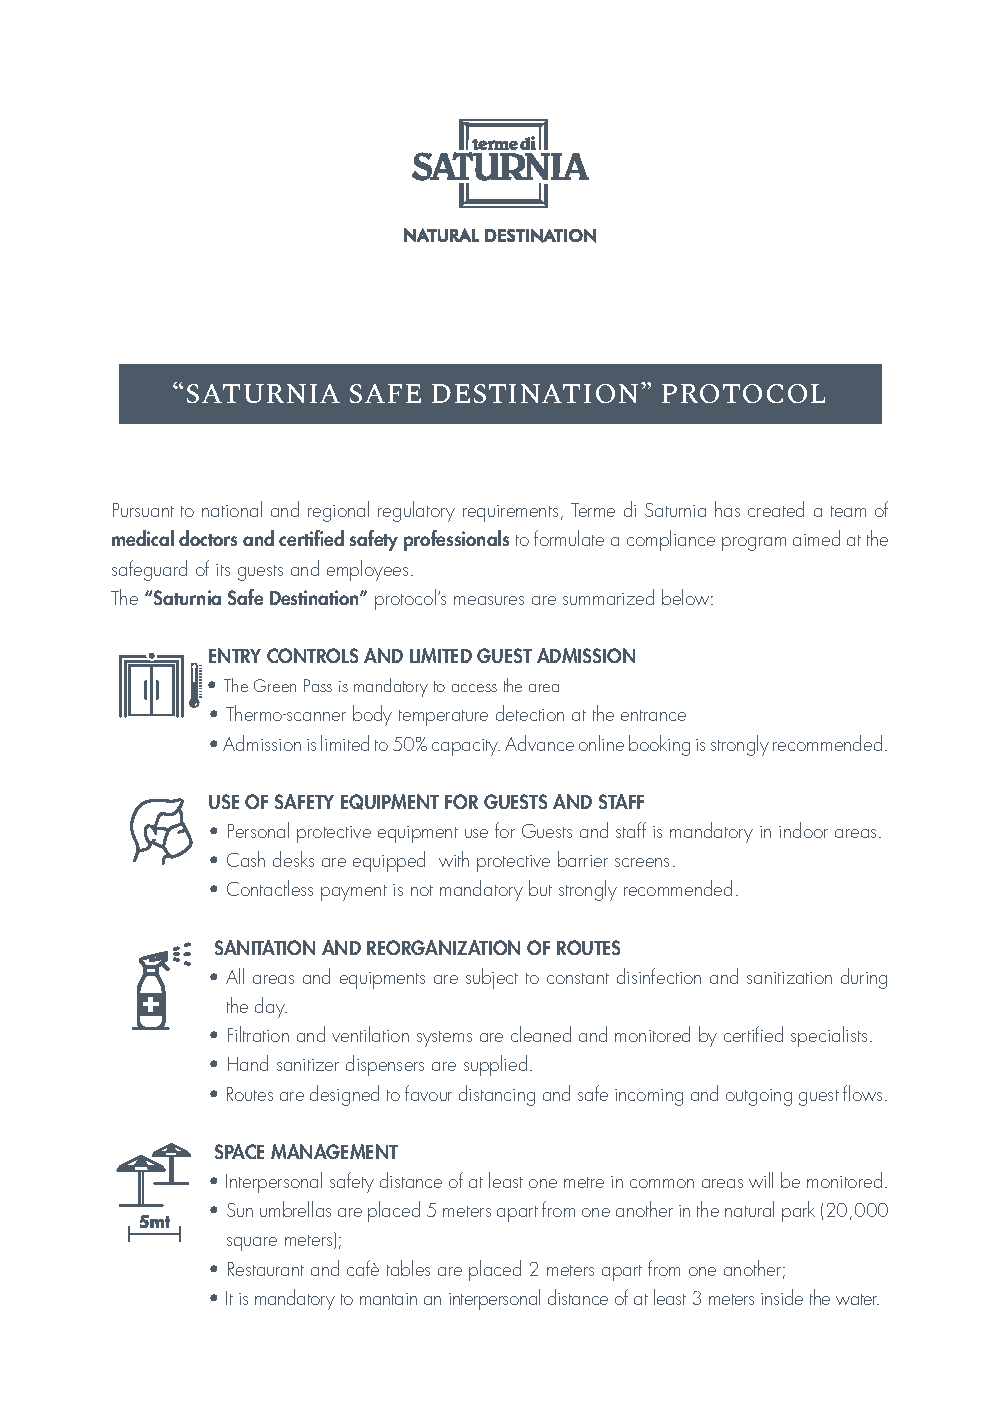 Image resolution: width=1001 pixels, height=1416 pixels. What do you see at coordinates (408, 1268) in the screenshot?
I see `tables` at bounding box center [408, 1268].
